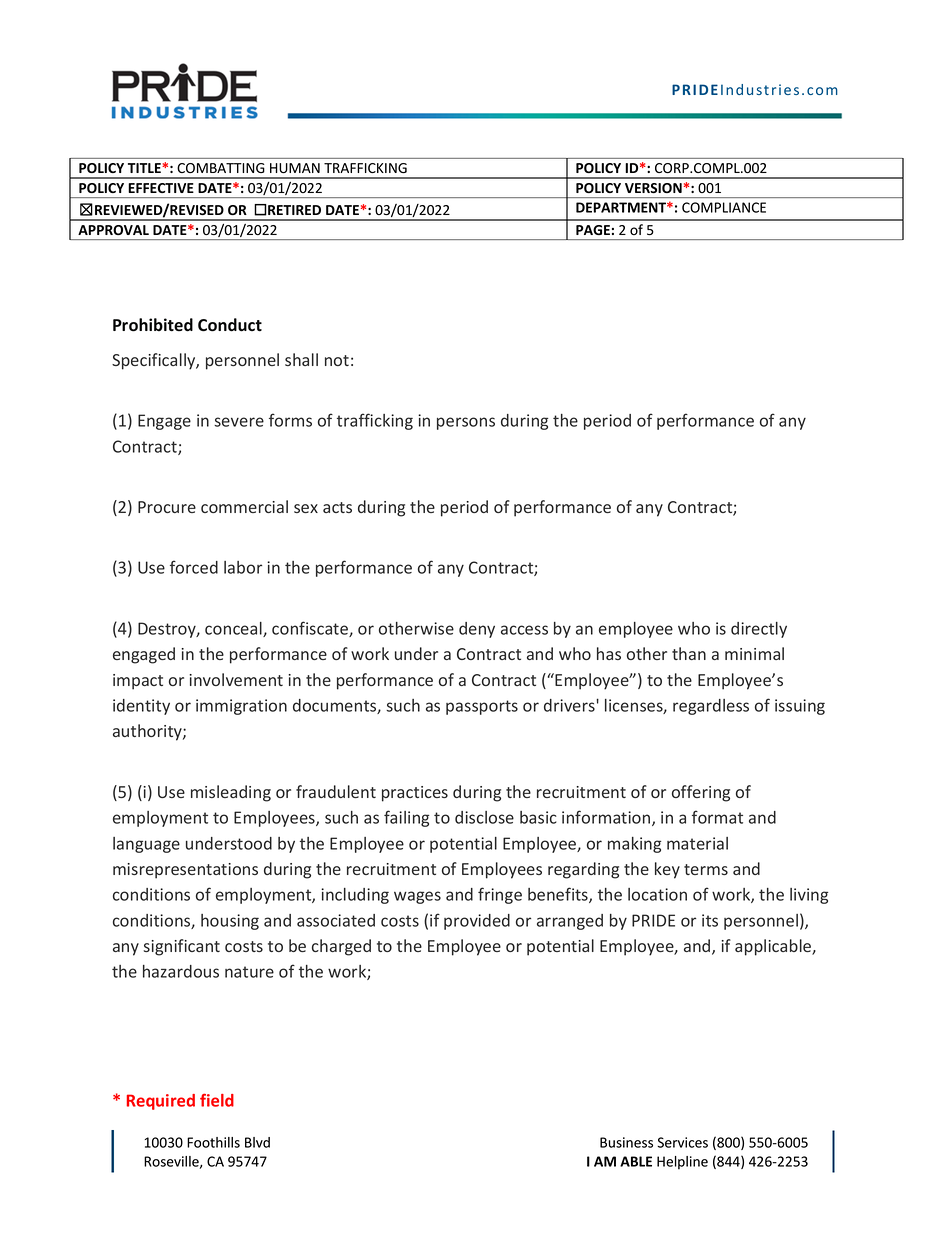 The width and height of the image is (952, 1233). Describe the element at coordinates (236, 679) in the image. I see `involvement` at that location.
